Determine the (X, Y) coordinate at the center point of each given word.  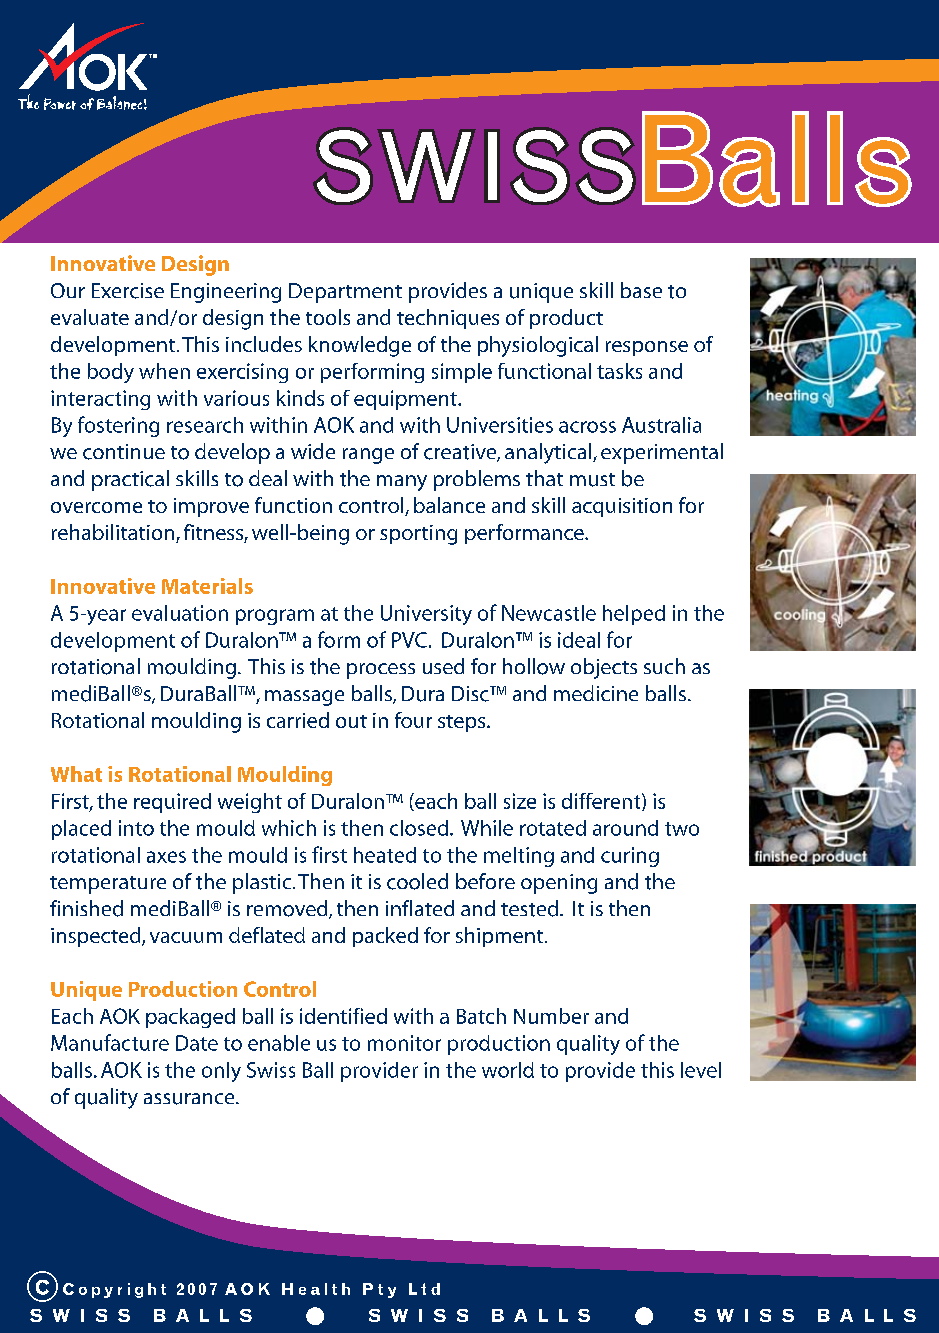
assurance (190, 1099)
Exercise (128, 291)
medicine (596, 693)
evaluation (180, 613)
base (641, 290)
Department (345, 293)
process (381, 671)
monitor (404, 1043)
